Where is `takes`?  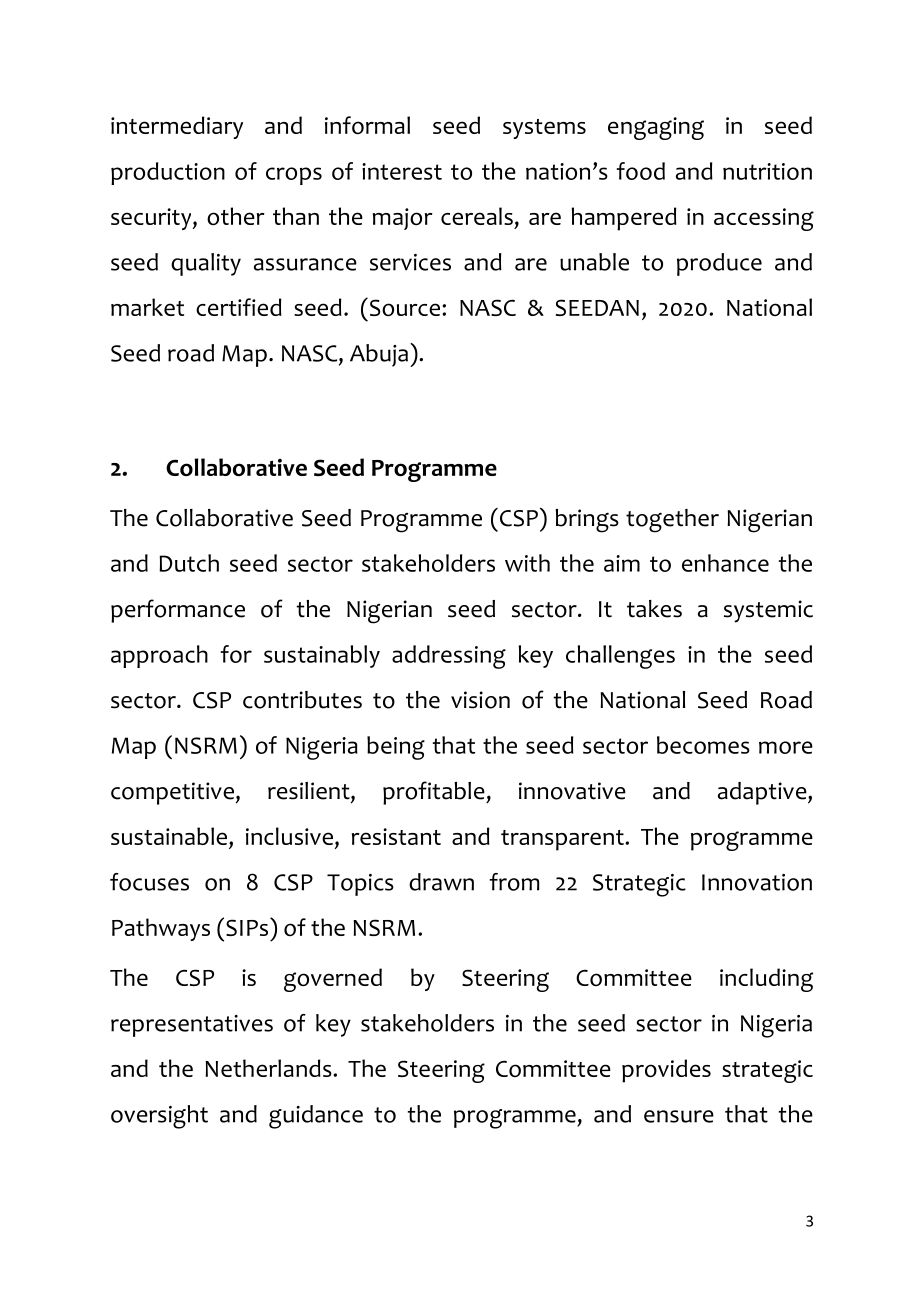 takes is located at coordinates (654, 609).
